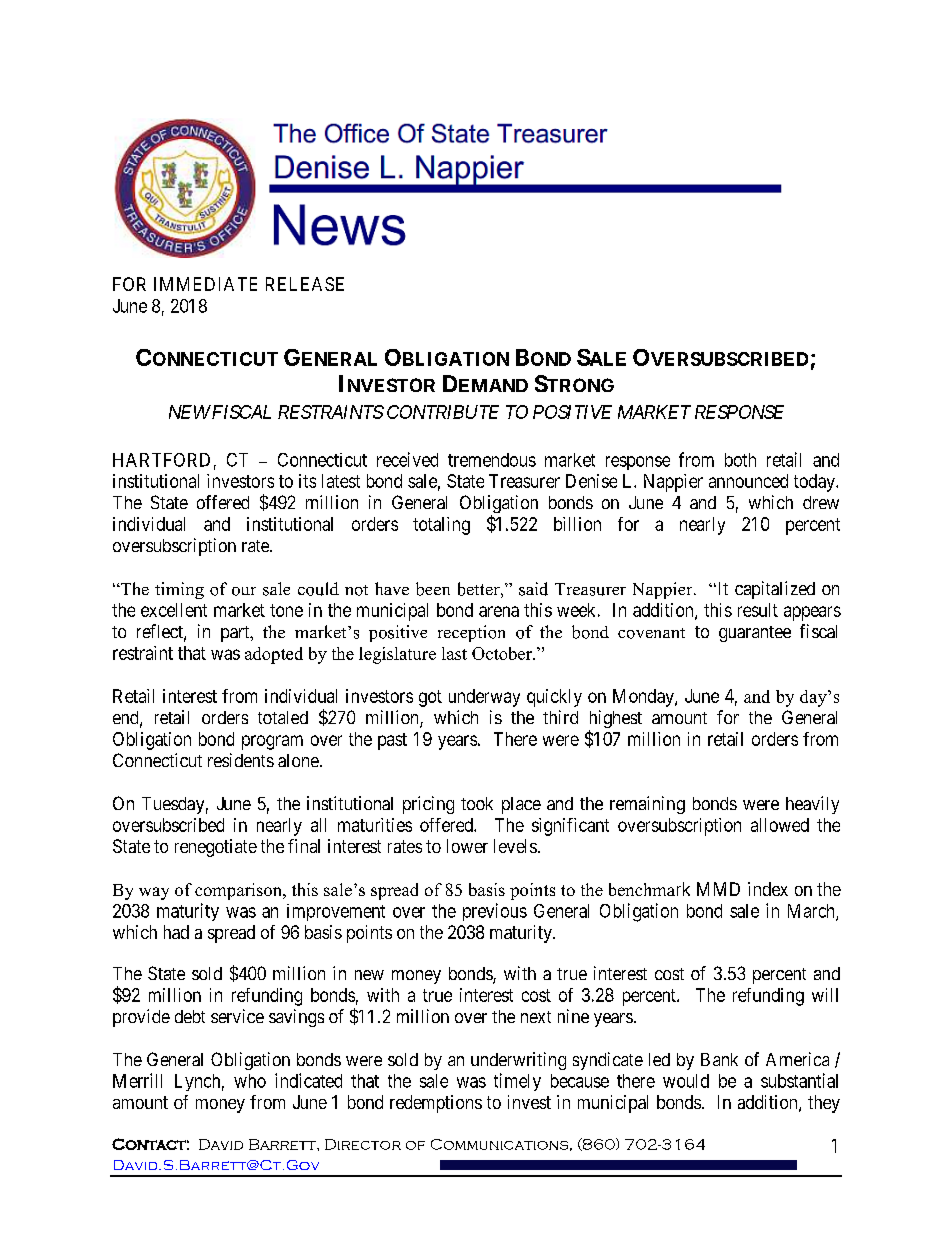 Image resolution: width=952 pixels, height=1233 pixels. I want to click on our, so click(244, 591).
